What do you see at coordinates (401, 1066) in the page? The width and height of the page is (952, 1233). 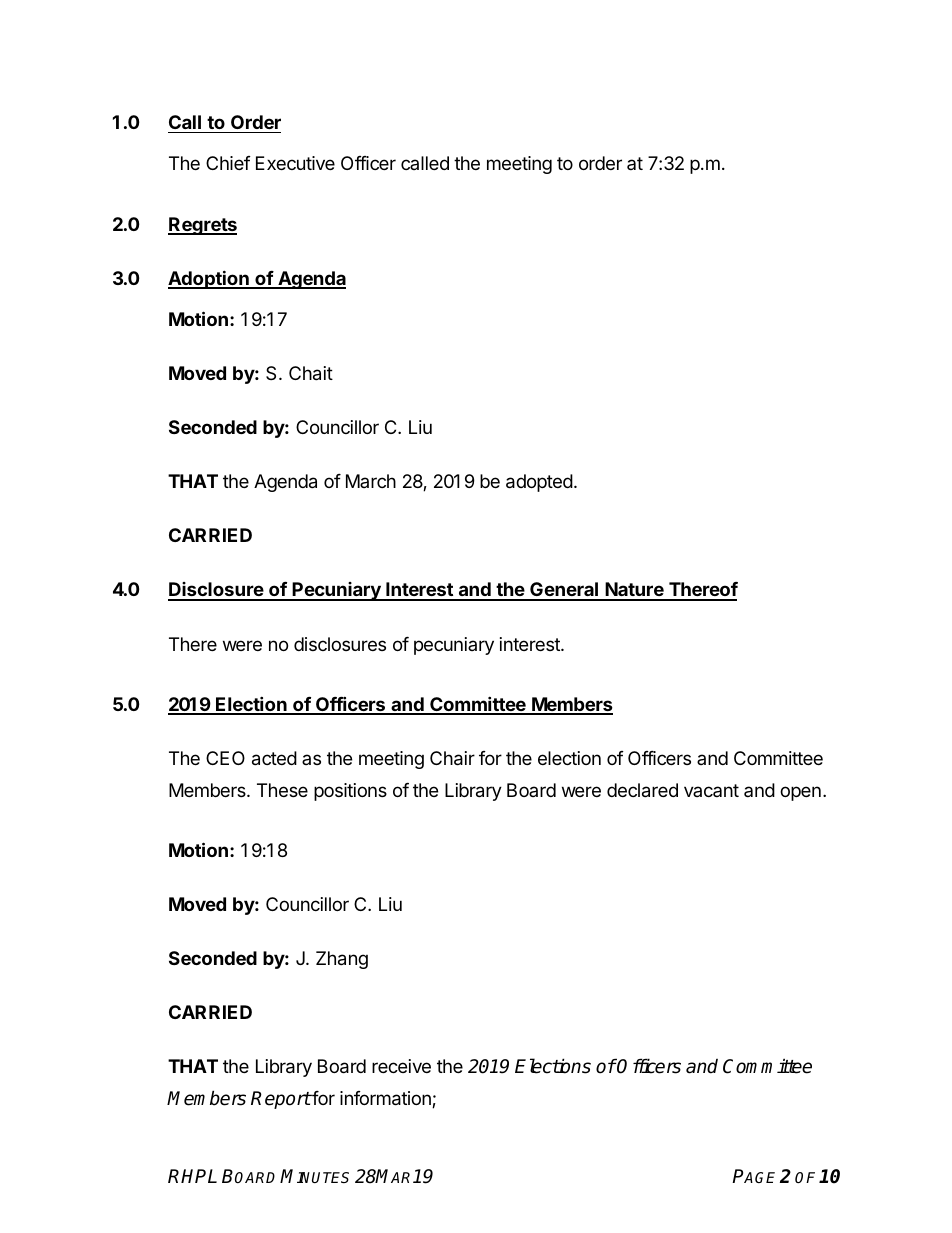 I see `receive` at bounding box center [401, 1066].
